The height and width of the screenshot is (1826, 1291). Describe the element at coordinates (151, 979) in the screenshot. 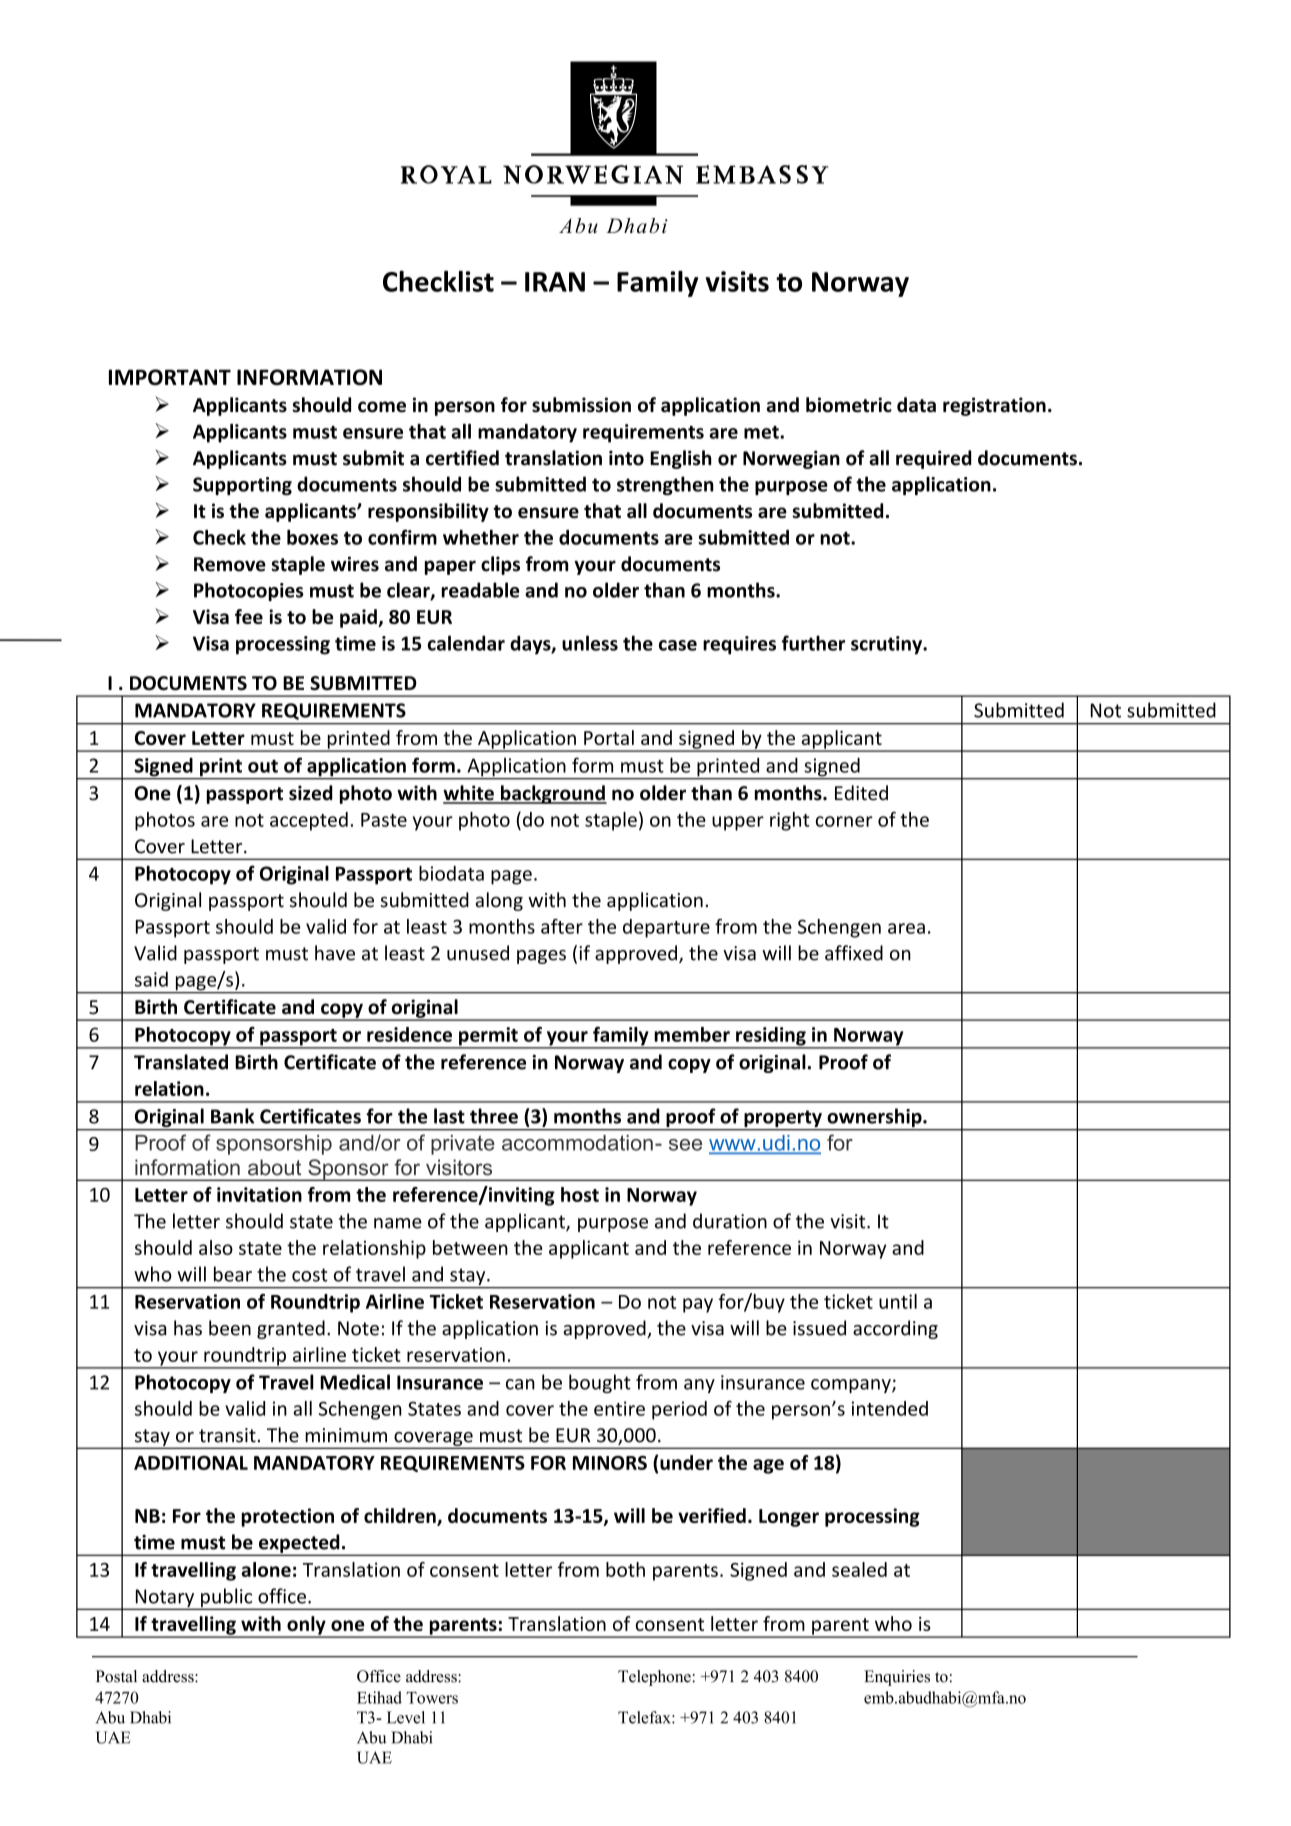

I see `said` at that location.
